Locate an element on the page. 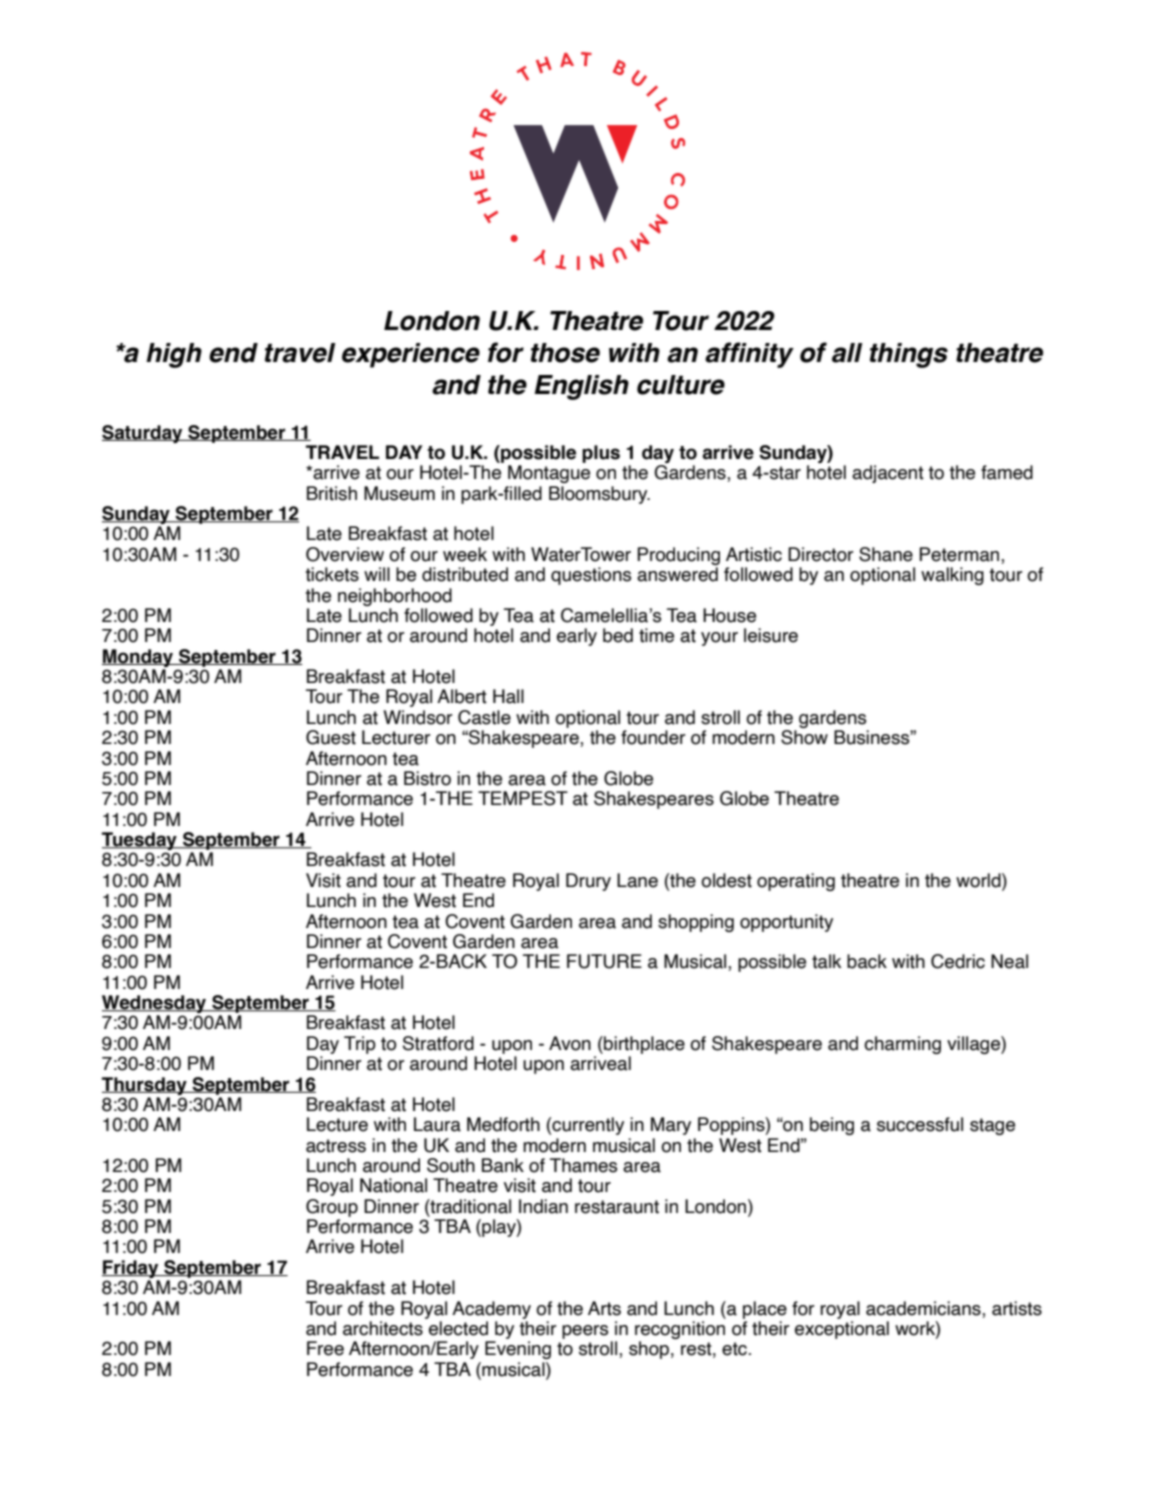 The width and height of the document is (1155, 1494). things is located at coordinates (909, 355).
